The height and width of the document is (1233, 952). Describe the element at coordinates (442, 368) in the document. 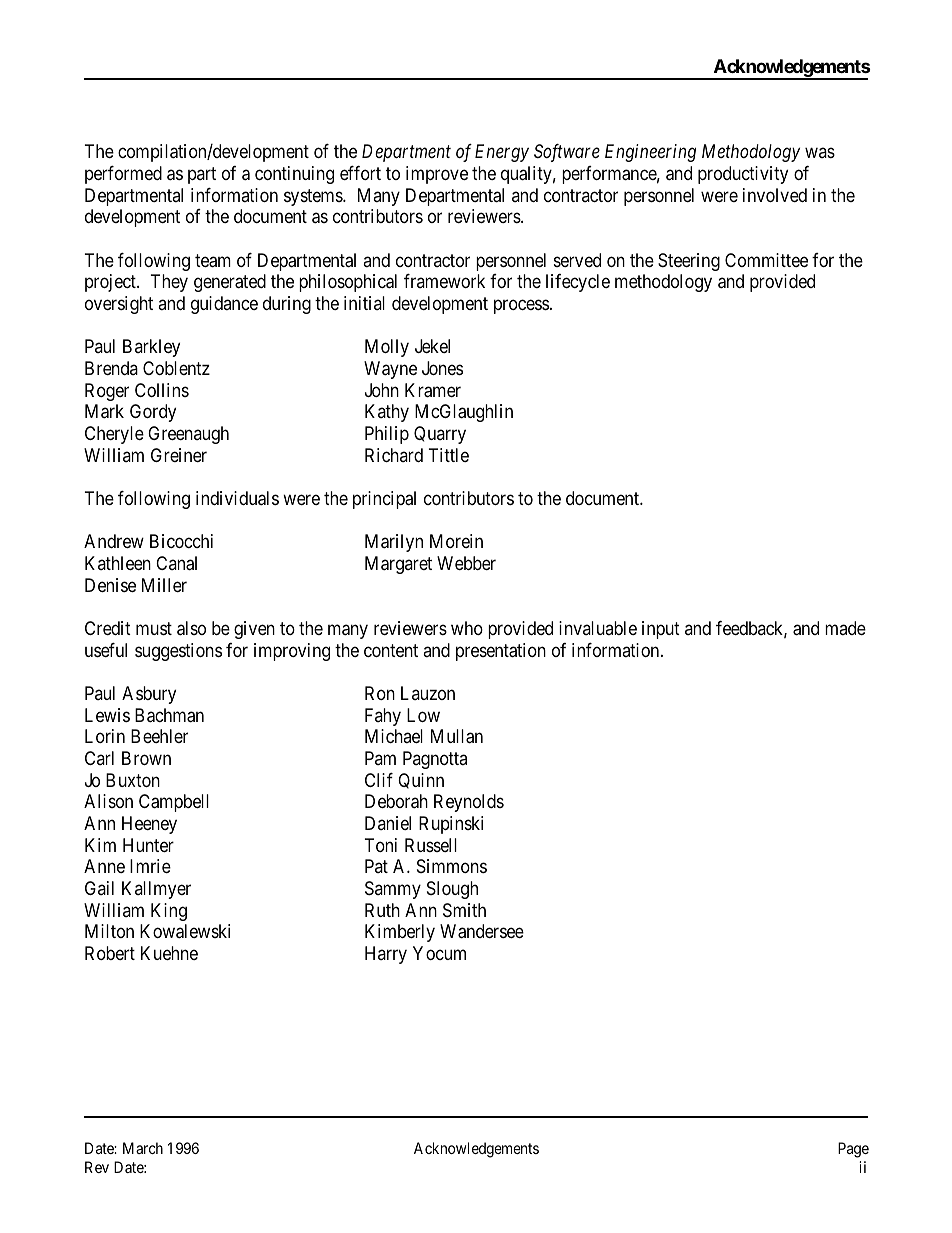

I see `Jones` at that location.
